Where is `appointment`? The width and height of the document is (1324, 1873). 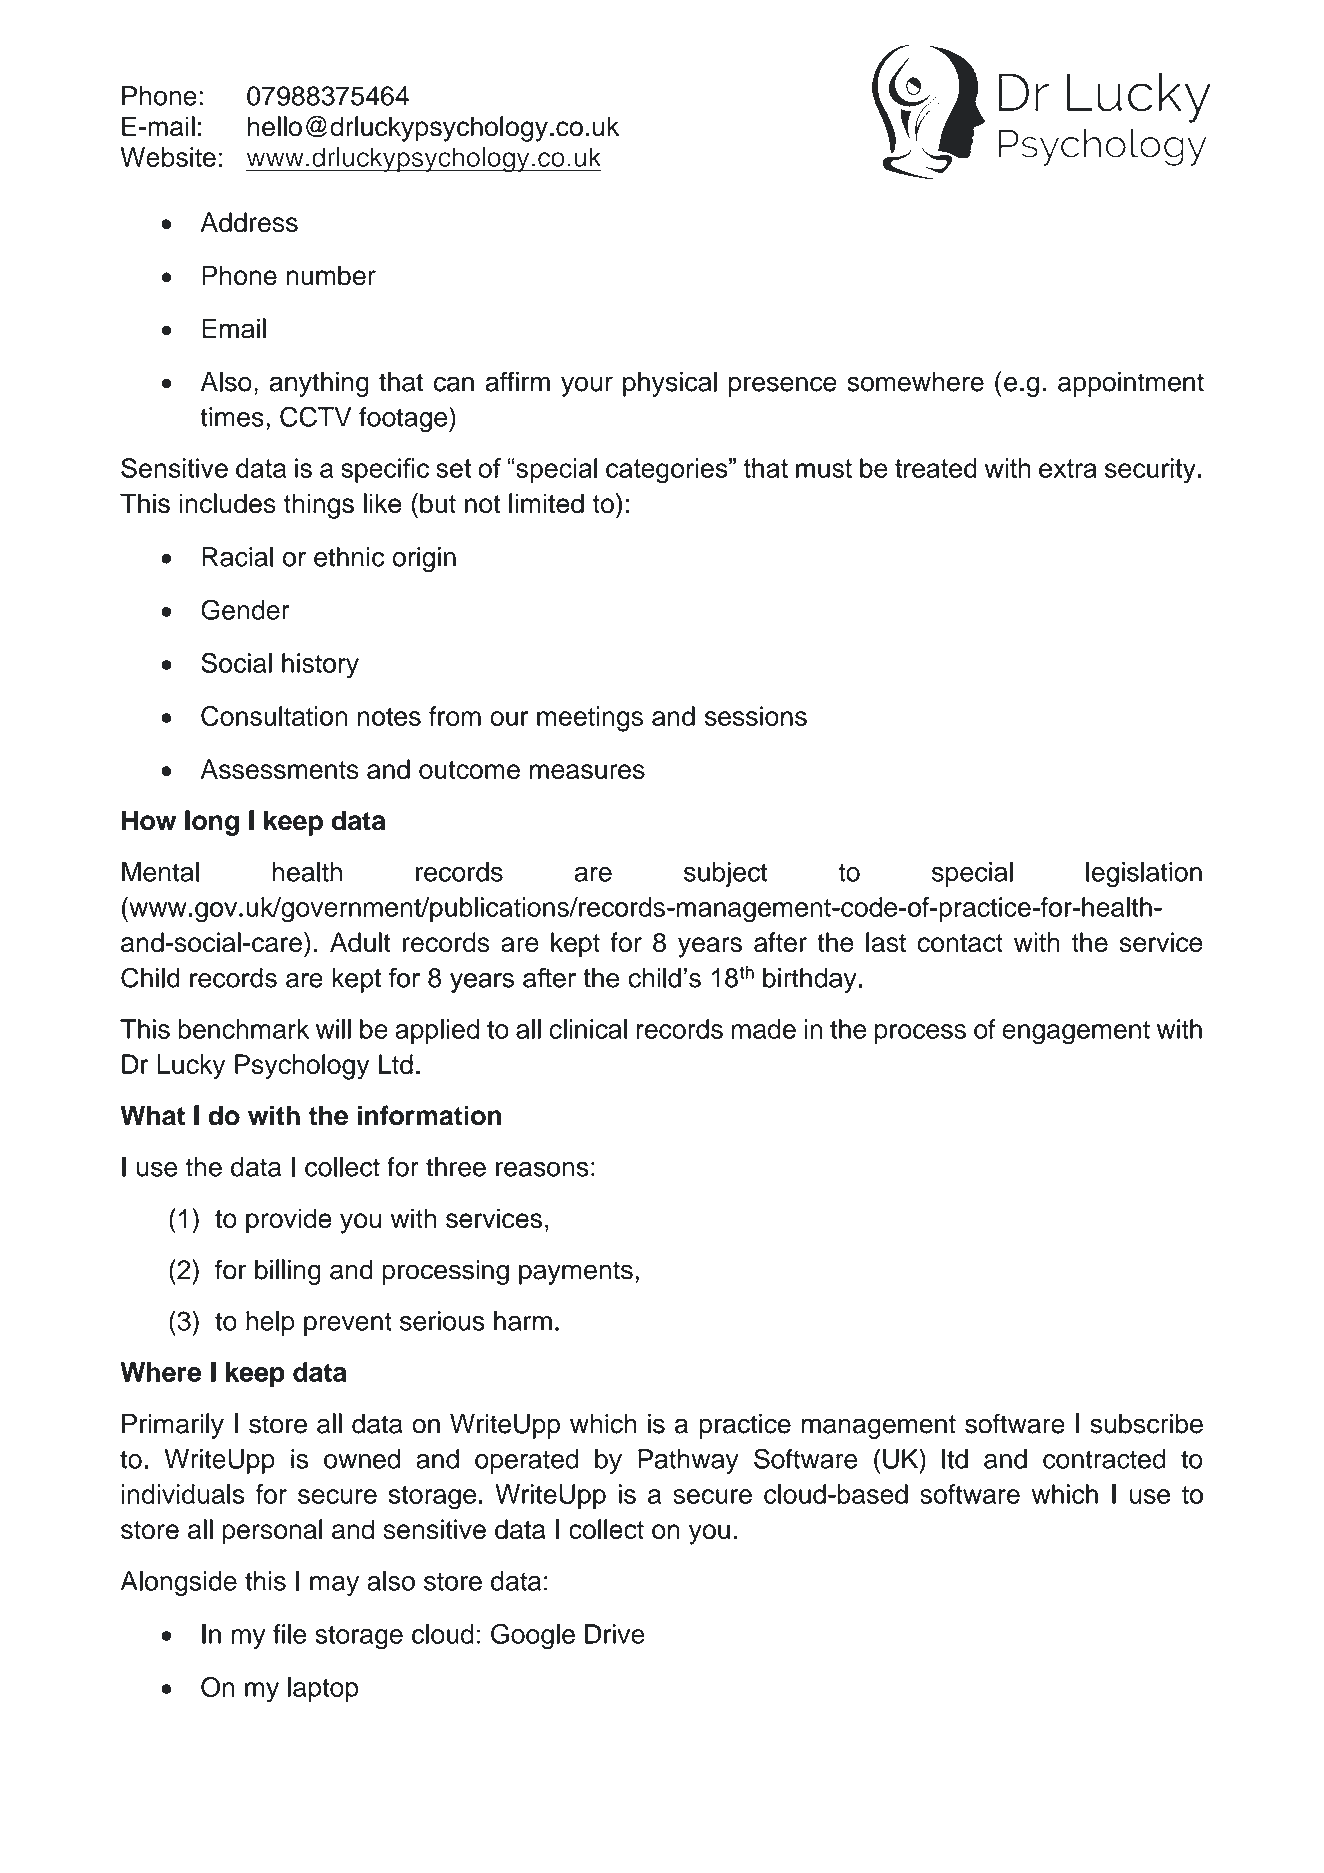
appointment is located at coordinates (1131, 384).
